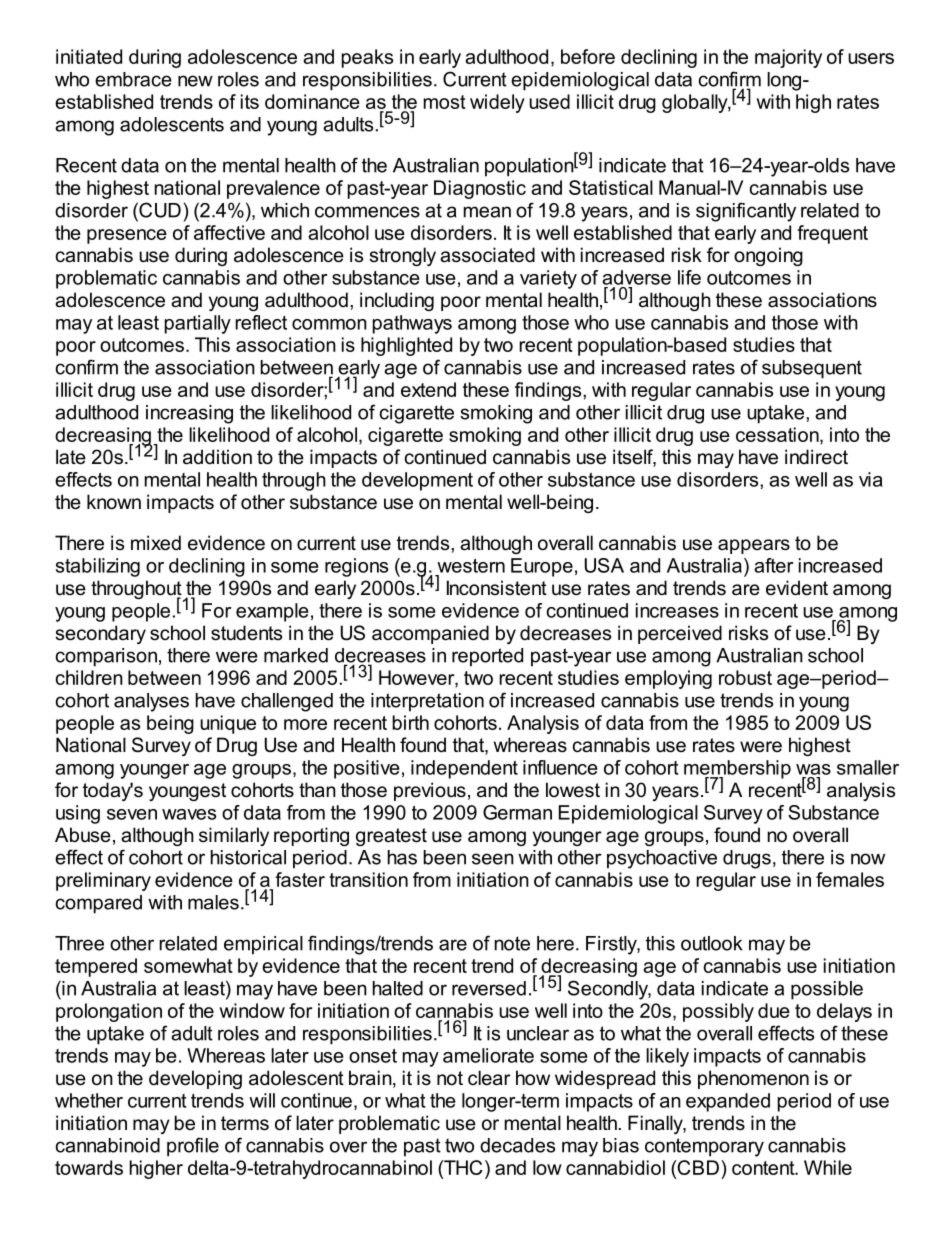 This screenshot has height=1233, width=952. I want to click on widely, so click(497, 103).
